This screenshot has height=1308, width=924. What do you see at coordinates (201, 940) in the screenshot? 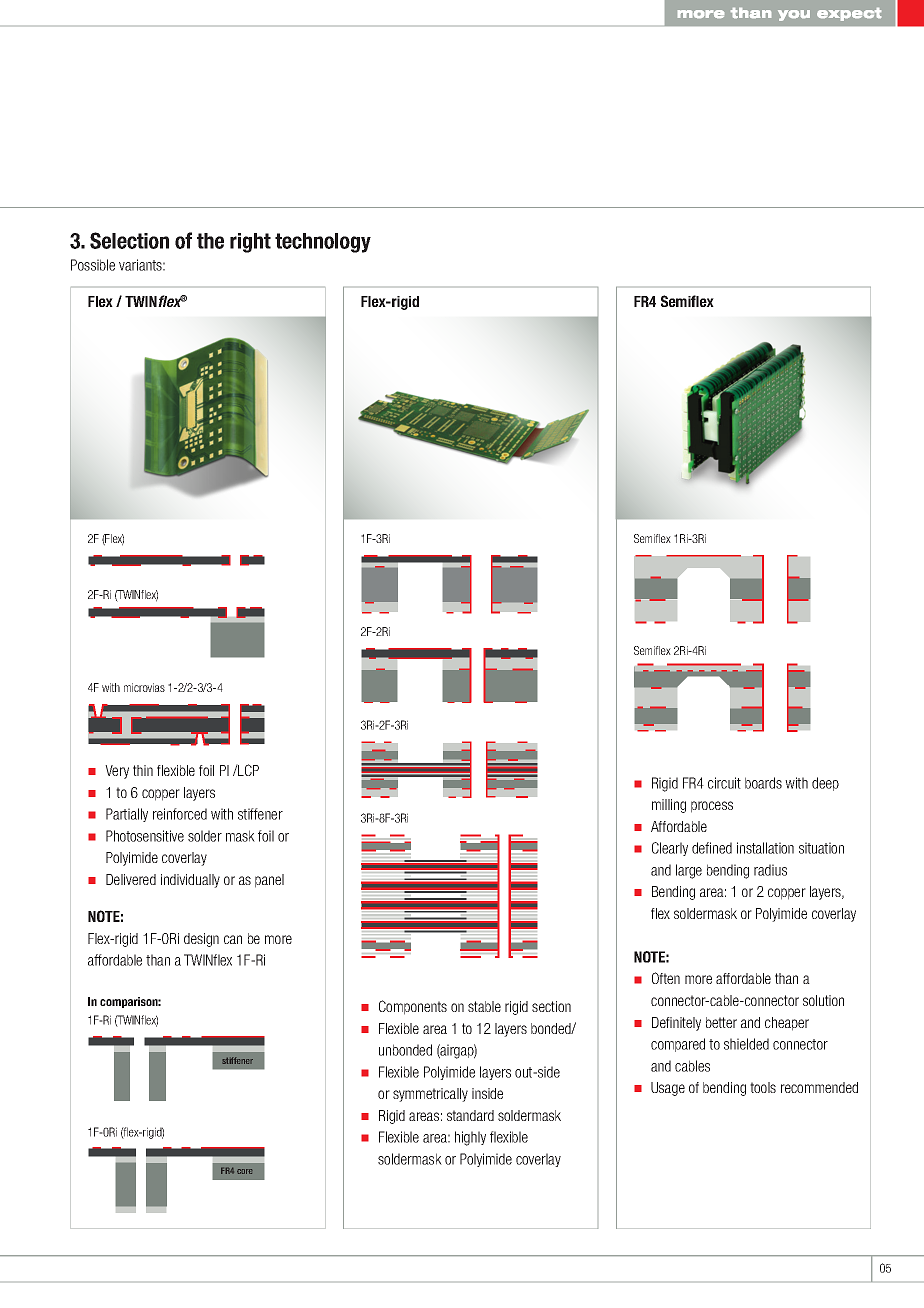
I see `design` at bounding box center [201, 940].
